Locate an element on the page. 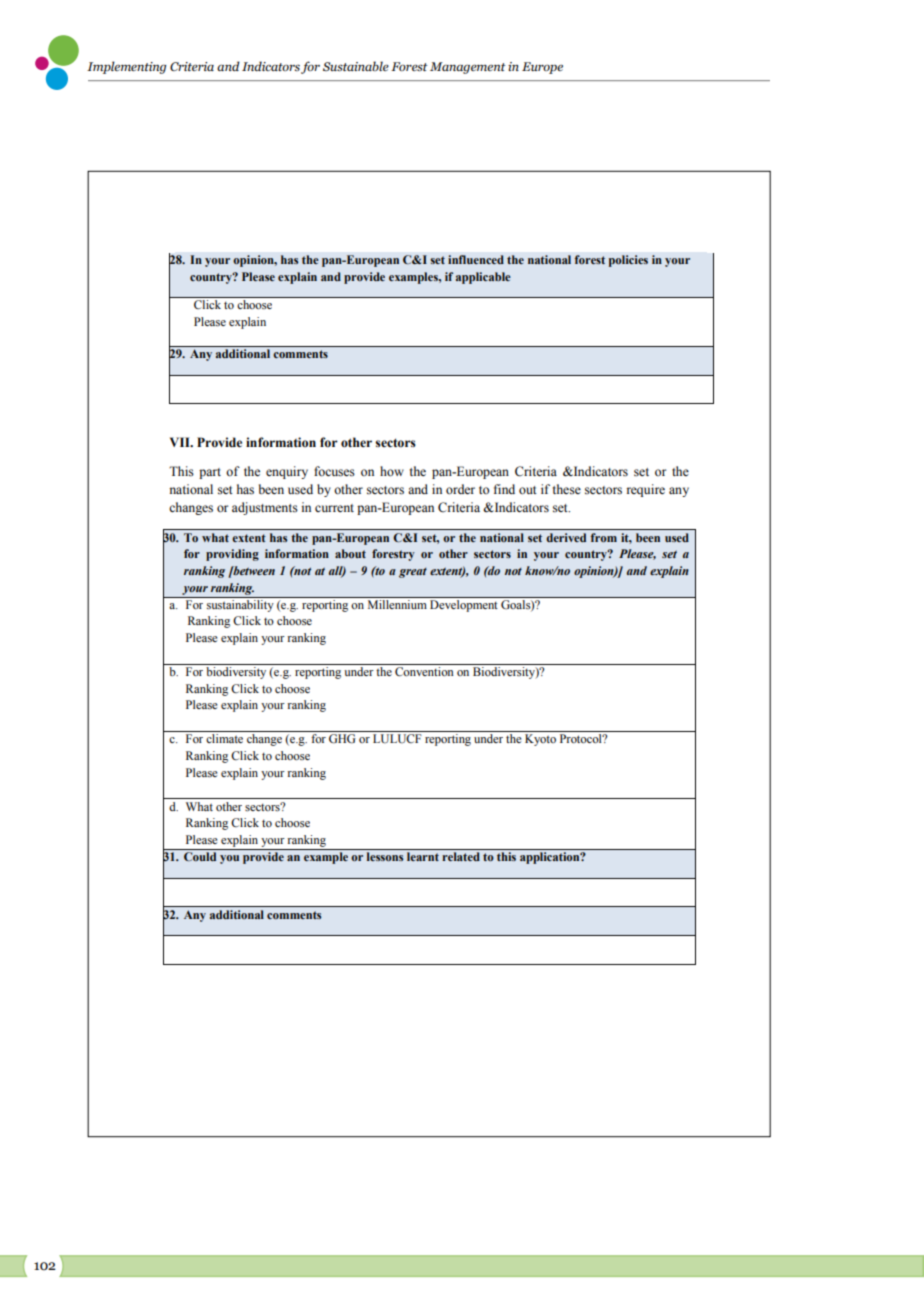 The height and width of the image is (1308, 924). related is located at coordinates (461, 856).
